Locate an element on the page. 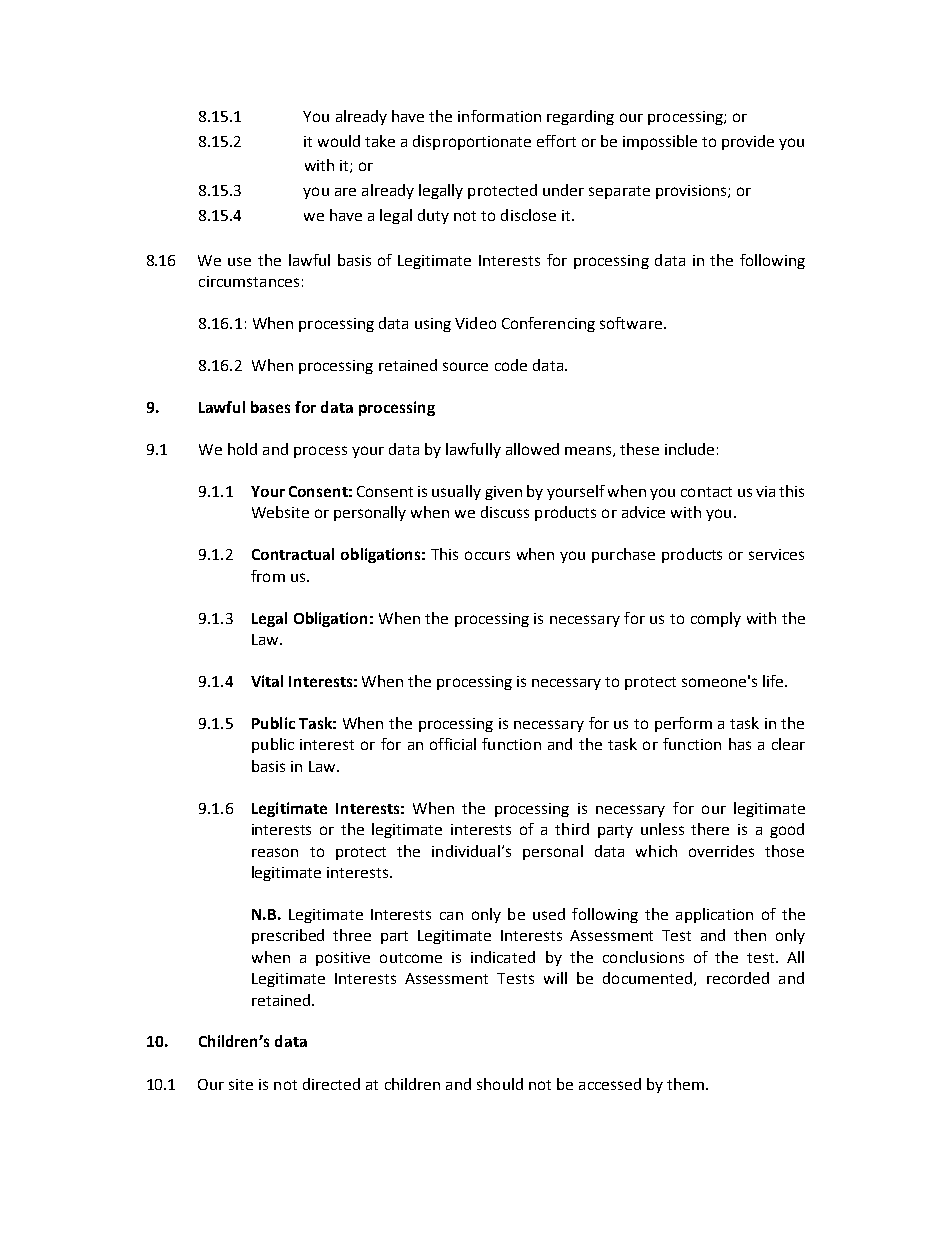  them is located at coordinates (685, 1084).
